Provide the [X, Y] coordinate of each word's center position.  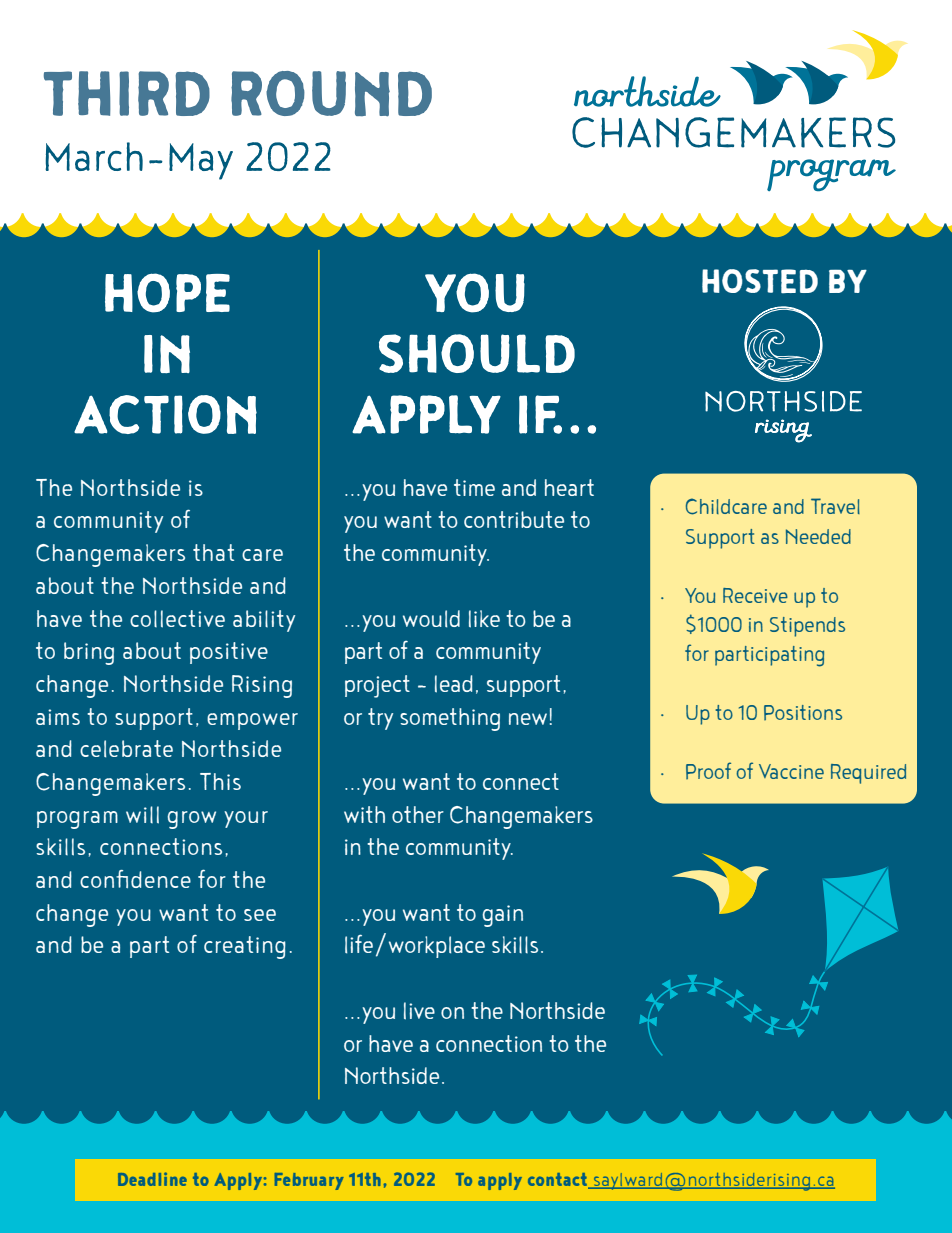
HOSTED [760, 281]
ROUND [331, 94]
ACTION [165, 414]
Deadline [152, 1179]
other [418, 814]
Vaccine [791, 771]
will [142, 815]
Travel [835, 506]
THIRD [127, 93]
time [474, 487]
